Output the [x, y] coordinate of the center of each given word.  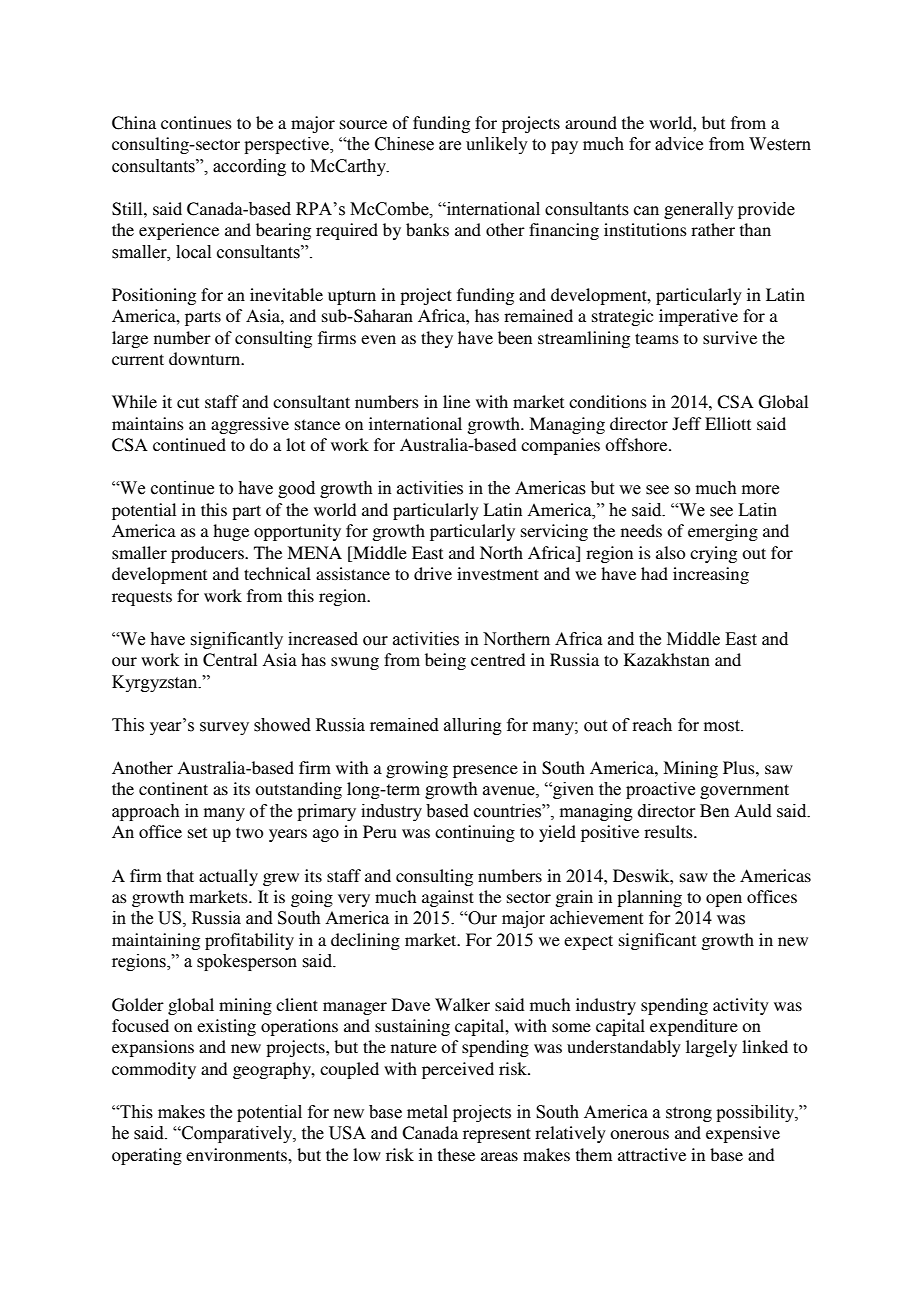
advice [679, 144]
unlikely [497, 145]
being [445, 661]
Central [230, 660]
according [249, 167]
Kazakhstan [667, 659]
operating [147, 1156]
